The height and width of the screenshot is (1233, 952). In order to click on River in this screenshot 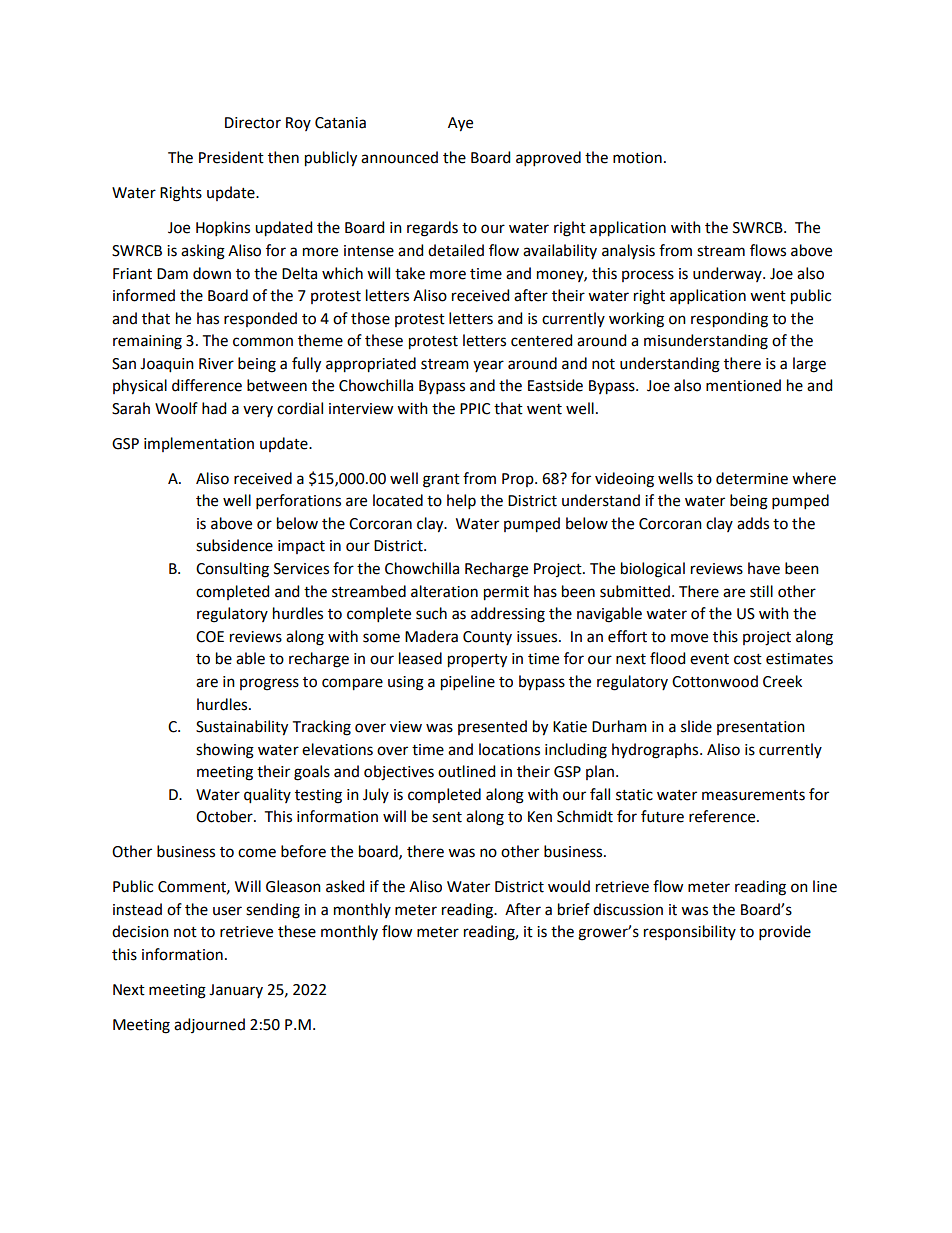, I will do `click(216, 364)`.
